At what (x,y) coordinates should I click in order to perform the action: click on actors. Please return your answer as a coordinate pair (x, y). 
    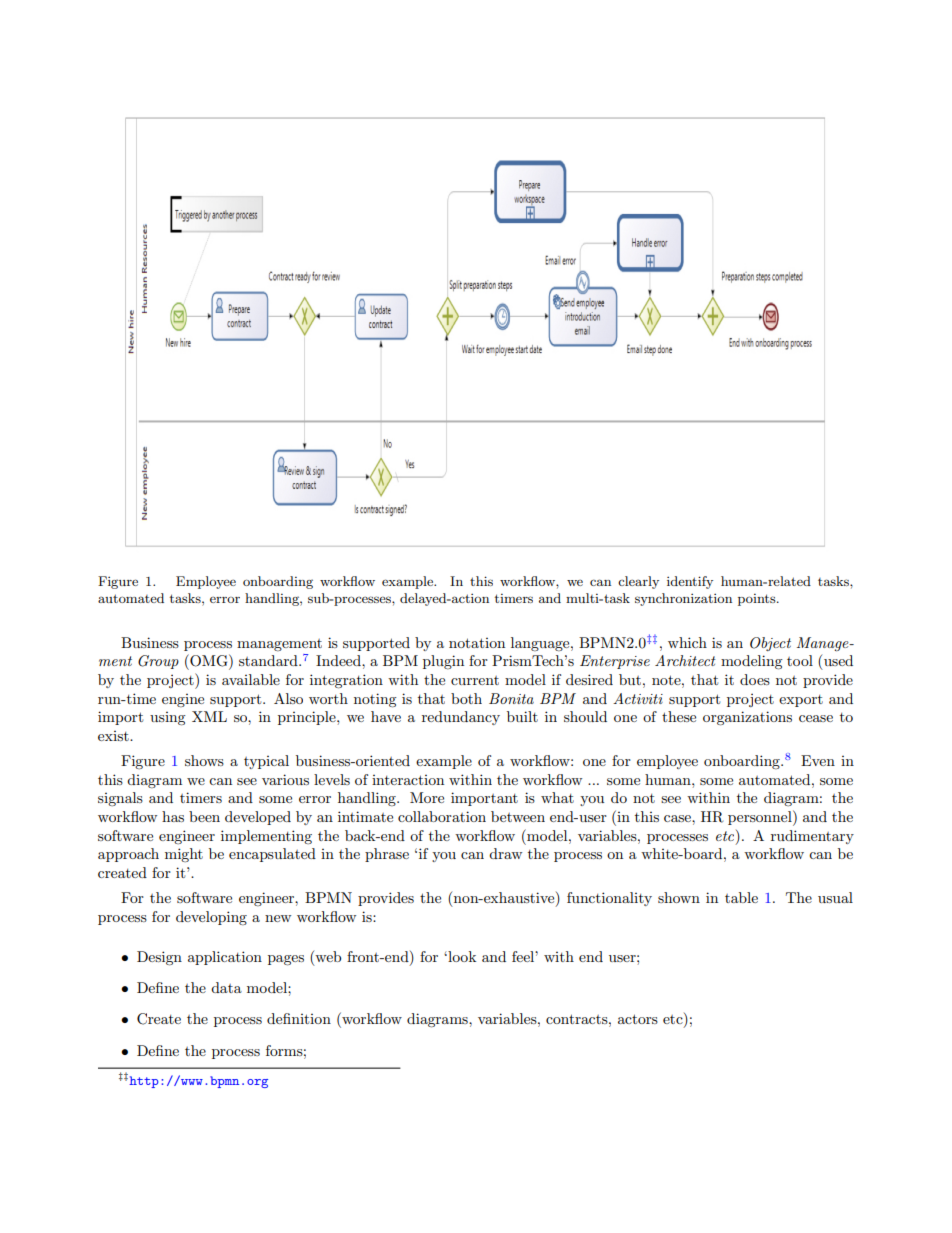
    Looking at the image, I should click on (638, 1019).
